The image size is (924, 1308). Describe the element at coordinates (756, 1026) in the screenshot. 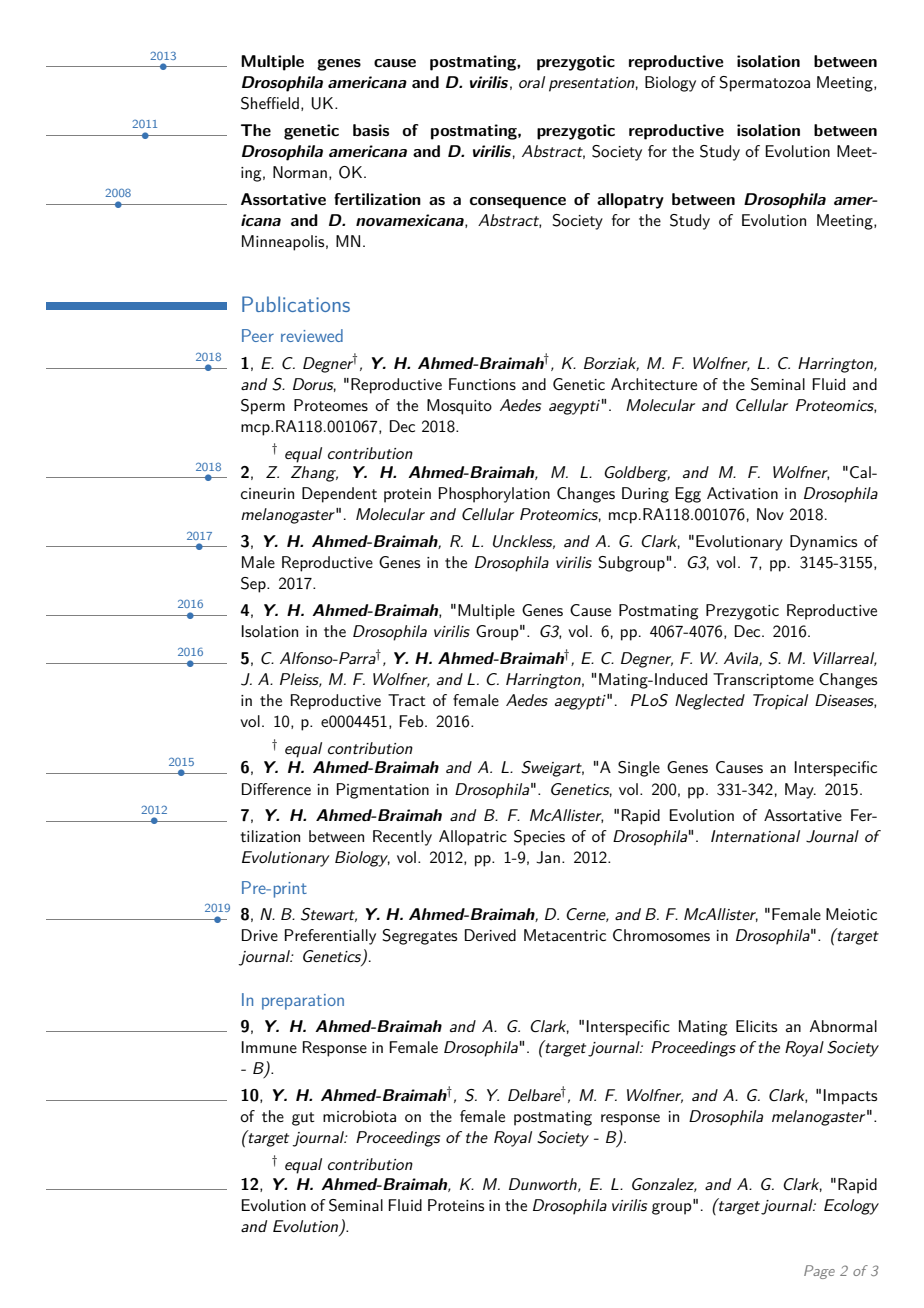

I see `Elicits` at that location.
